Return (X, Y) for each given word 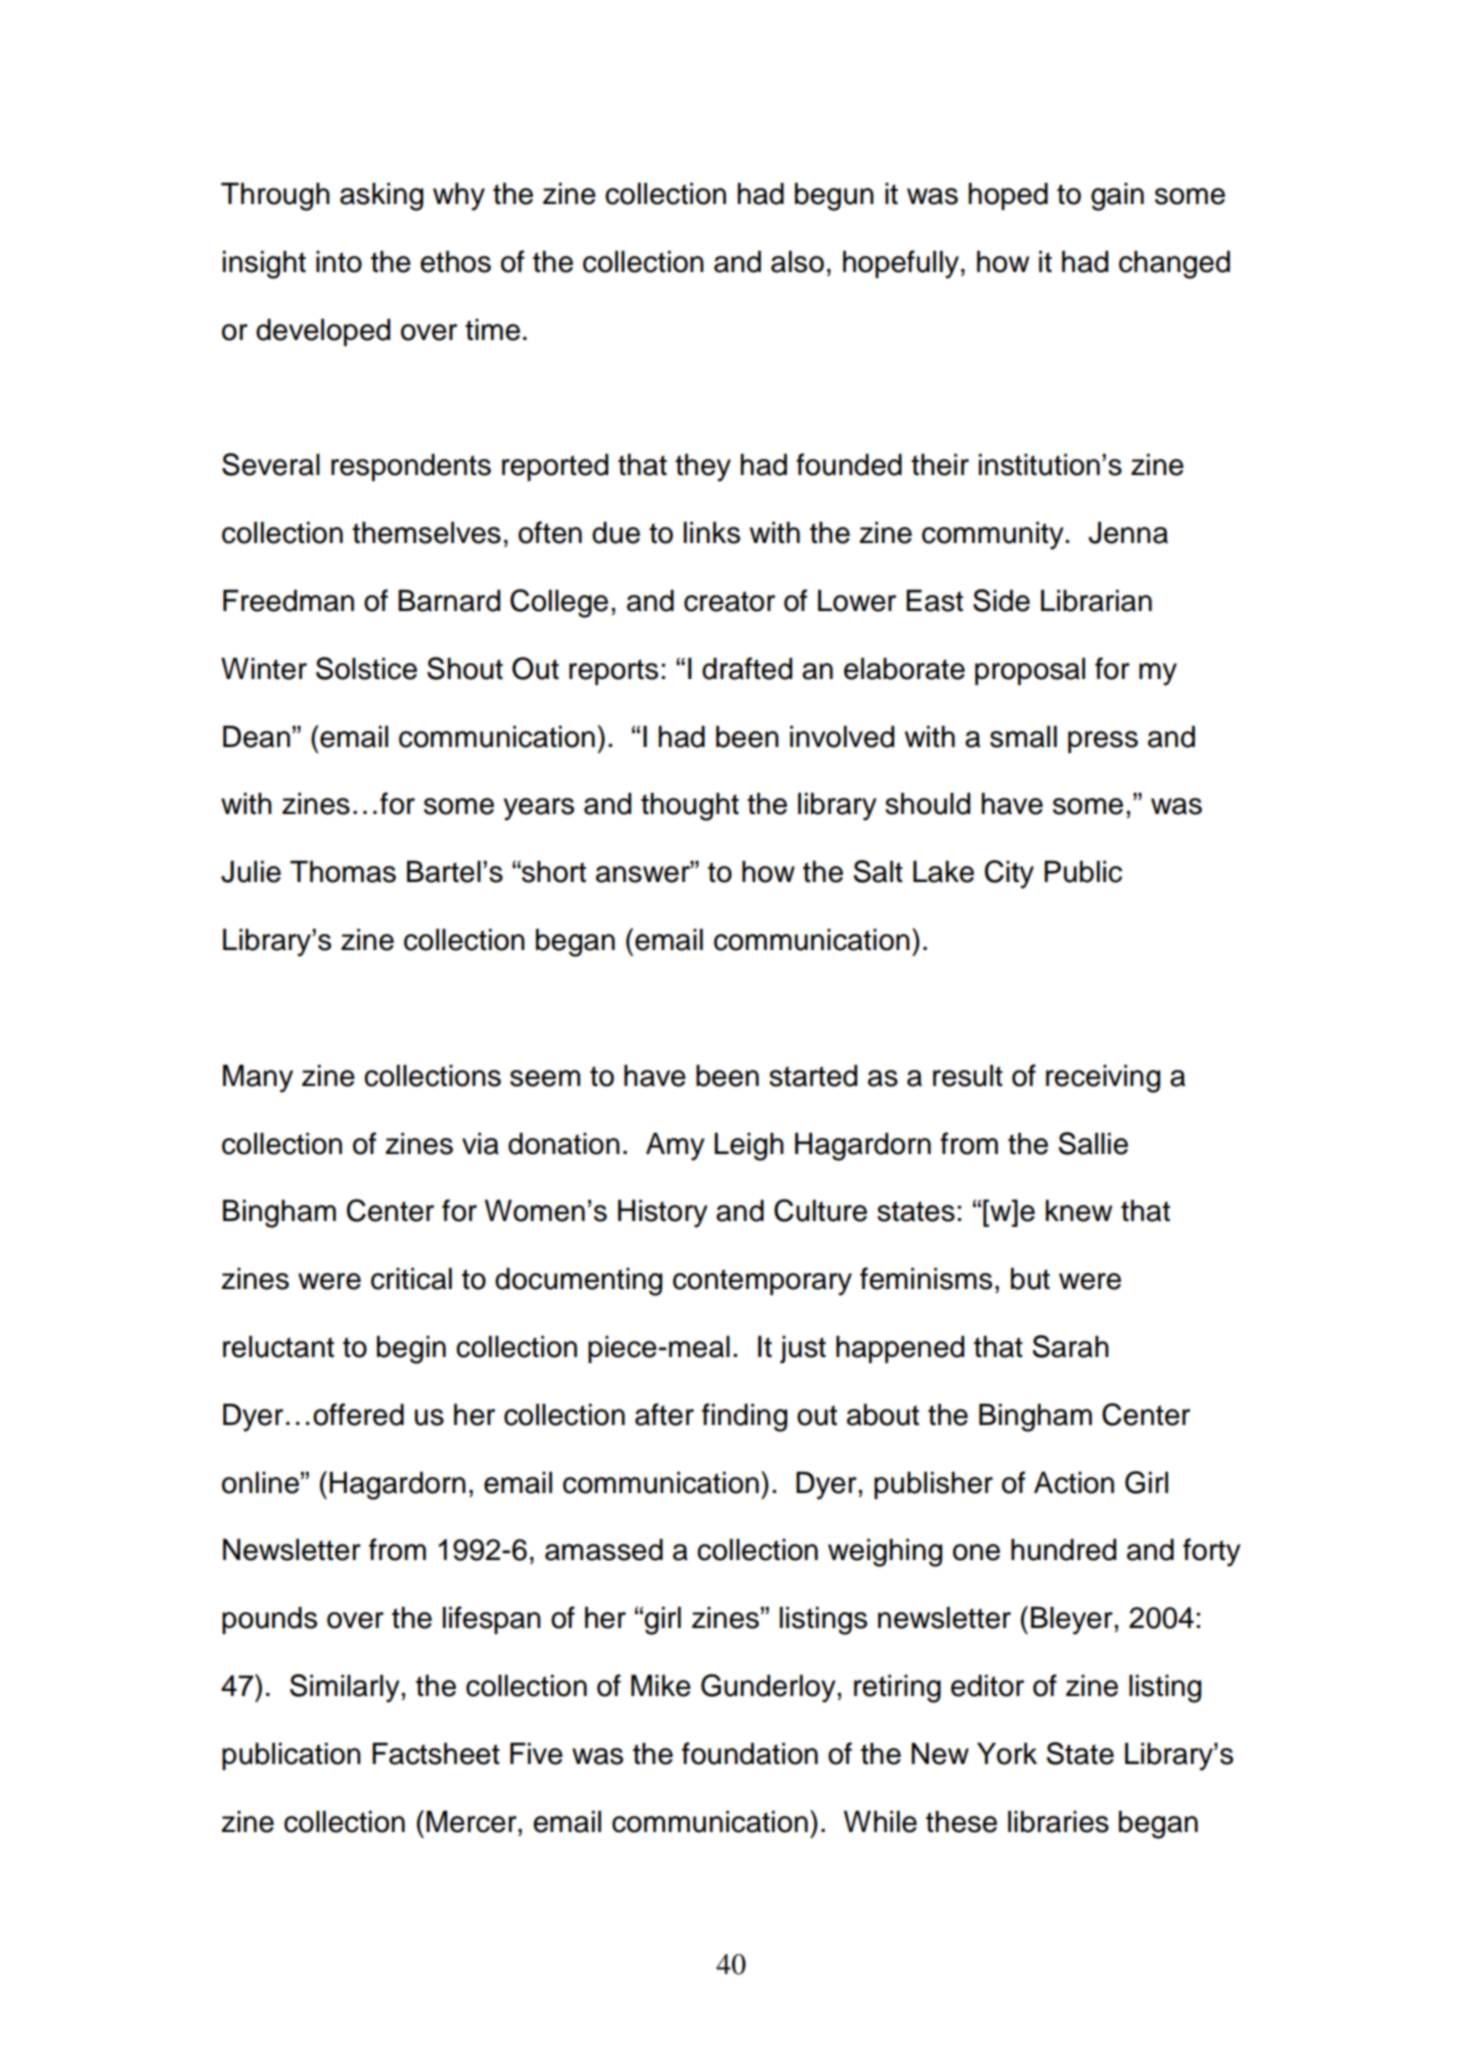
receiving (1103, 1078)
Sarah (1070, 1346)
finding (744, 1417)
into (339, 261)
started (813, 1075)
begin (411, 1349)
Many (258, 1078)
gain (1117, 196)
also (797, 261)
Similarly (345, 1688)
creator (729, 601)
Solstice (366, 668)
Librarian (1096, 600)
